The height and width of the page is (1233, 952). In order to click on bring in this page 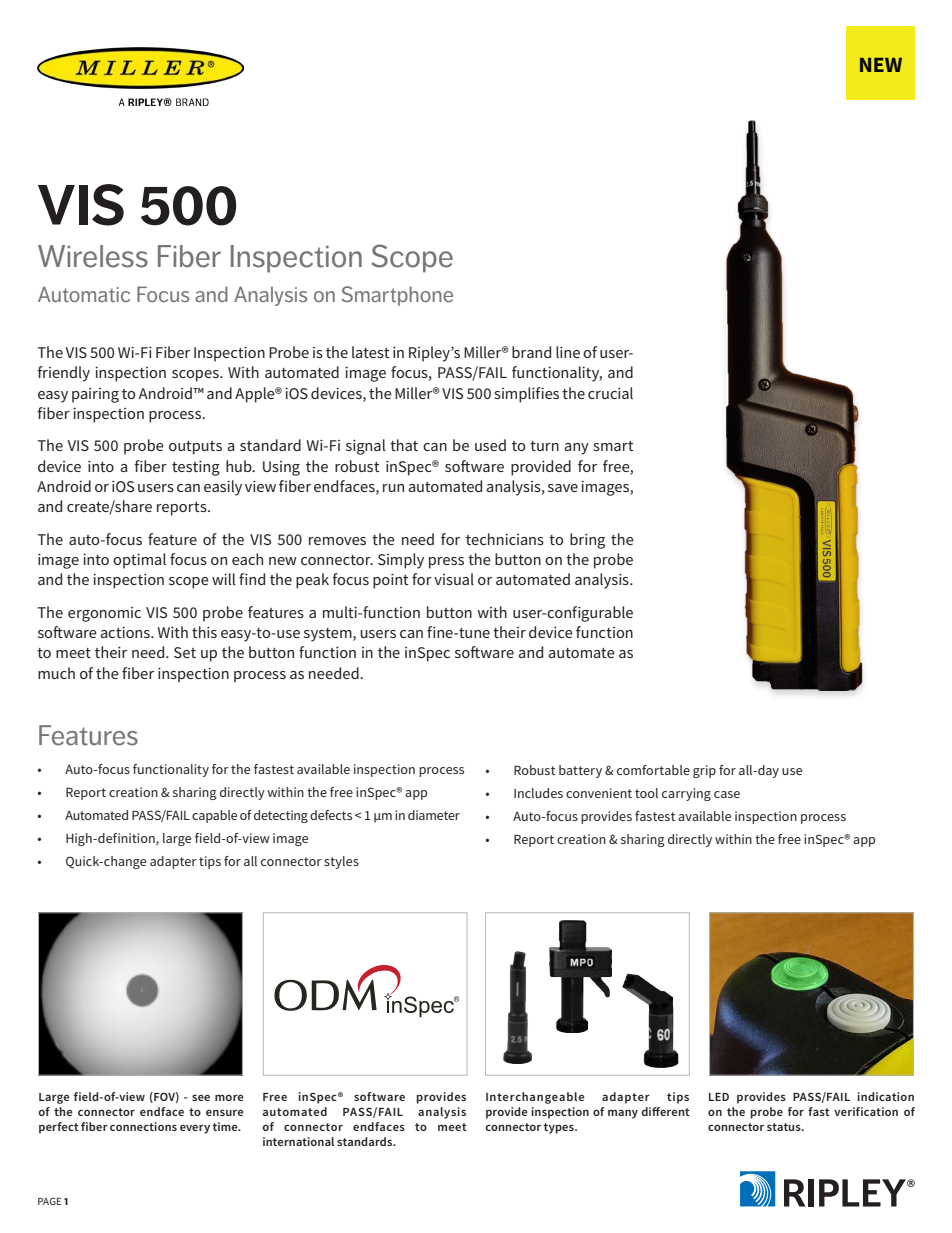, I will do `click(587, 541)`.
